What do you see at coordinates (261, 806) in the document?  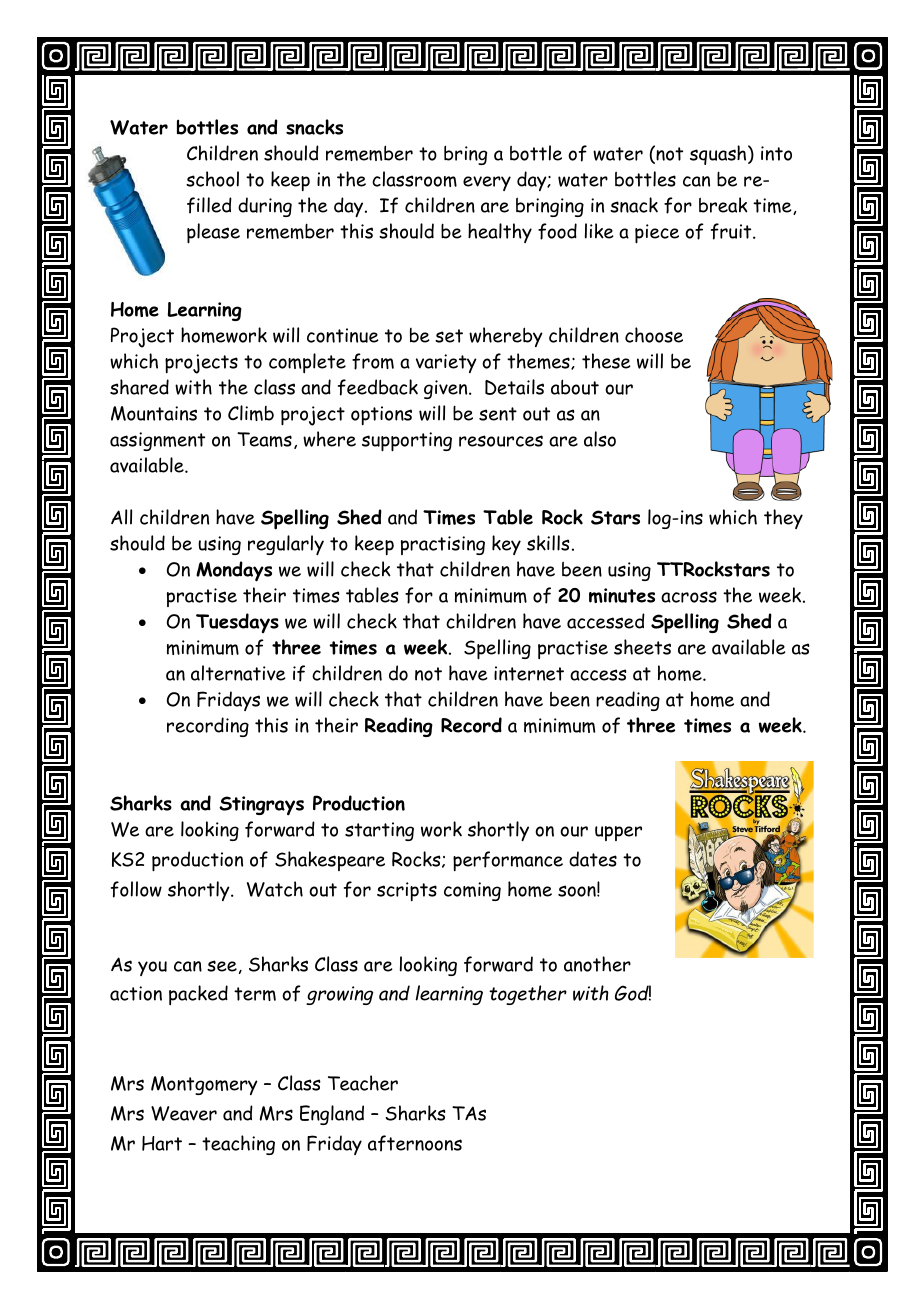 I see `Stingrays` at bounding box center [261, 806].
